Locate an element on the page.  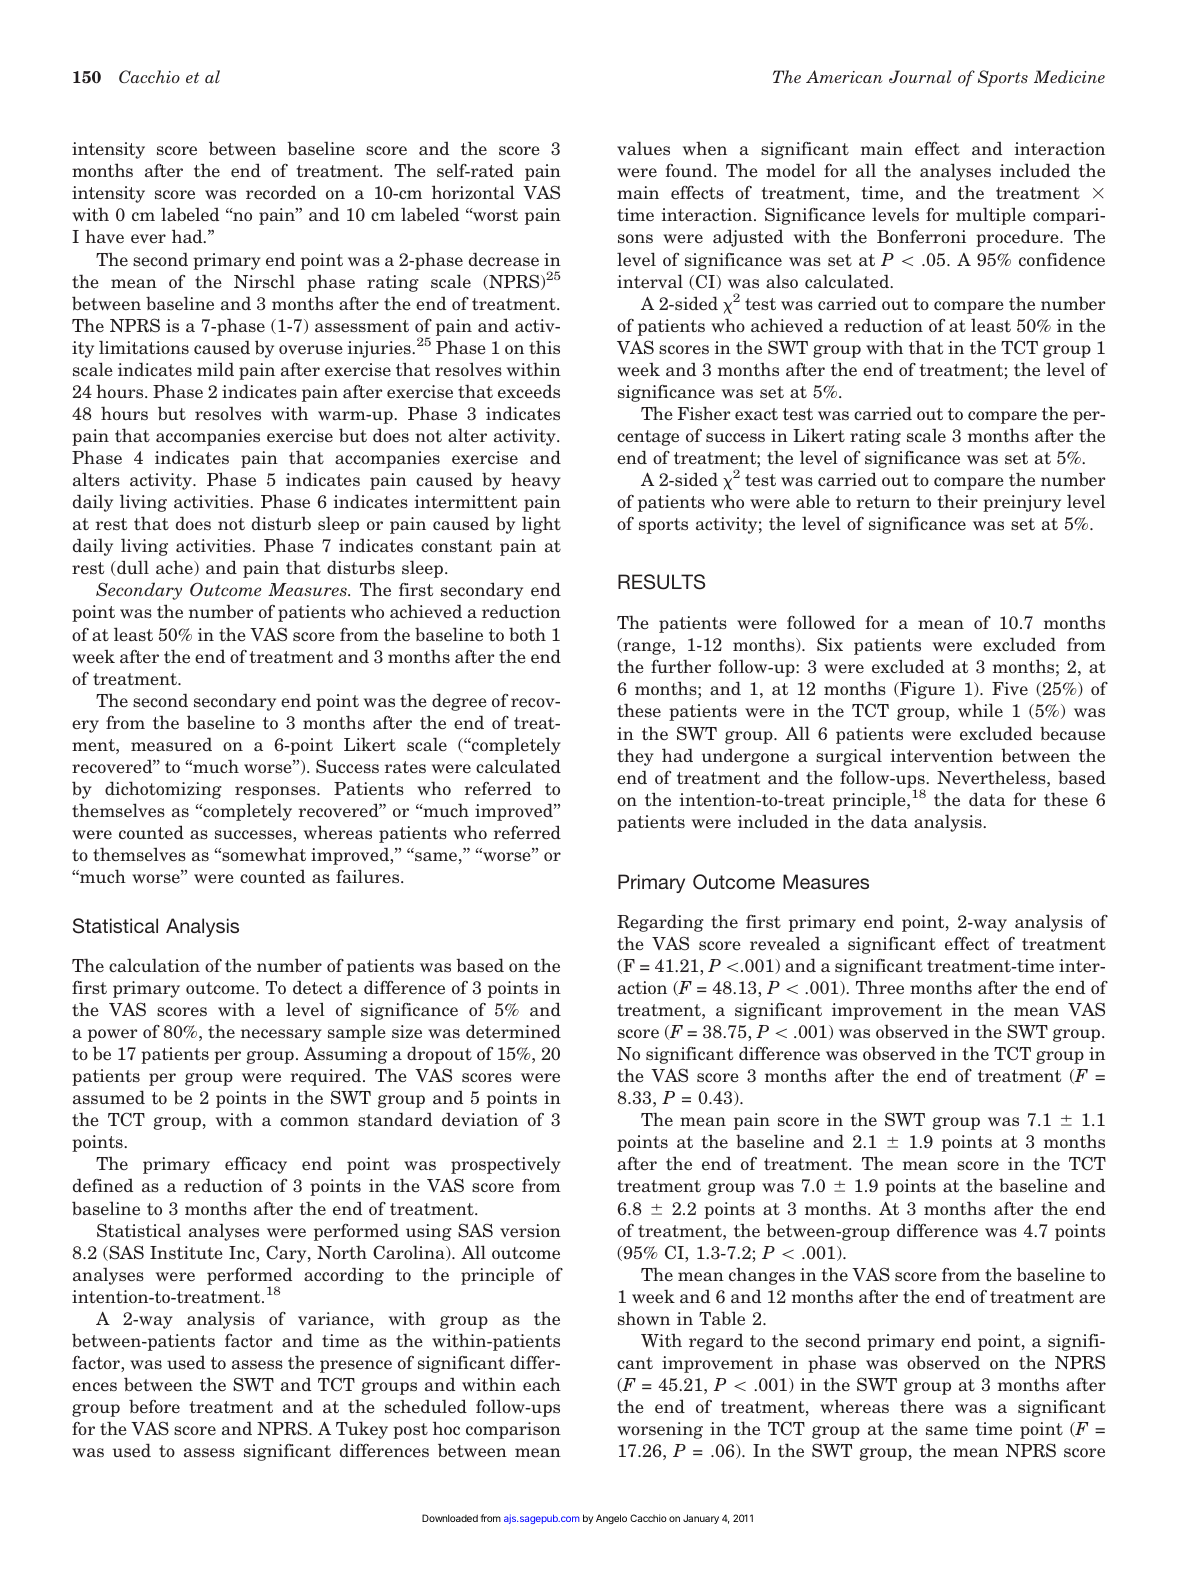
recorded is located at coordinates (281, 192).
